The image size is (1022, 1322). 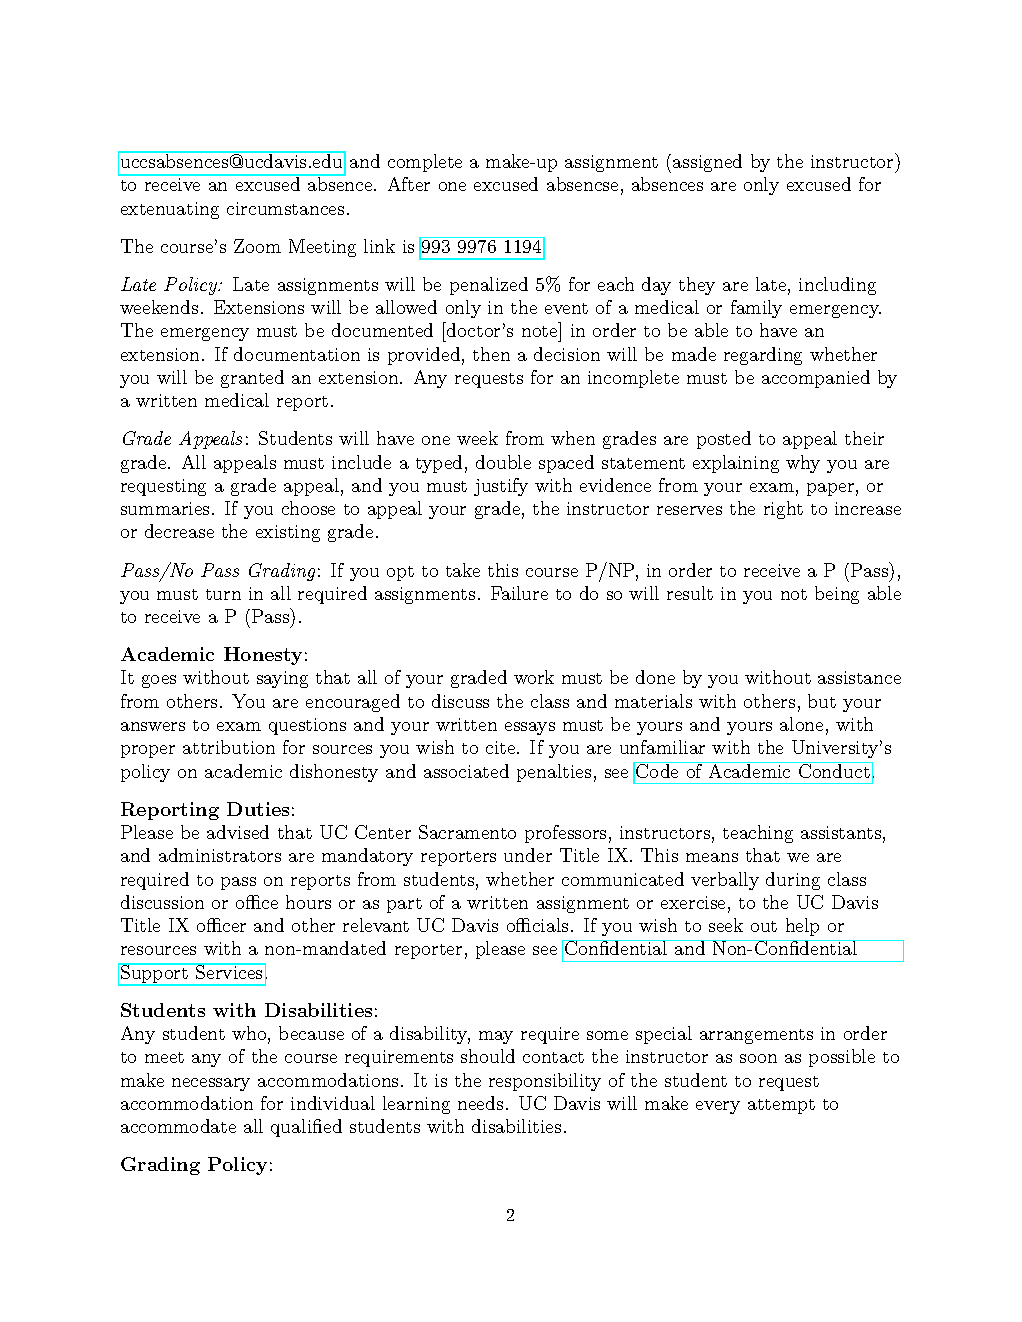 What do you see at coordinates (707, 163) in the screenshot?
I see `assigned` at bounding box center [707, 163].
